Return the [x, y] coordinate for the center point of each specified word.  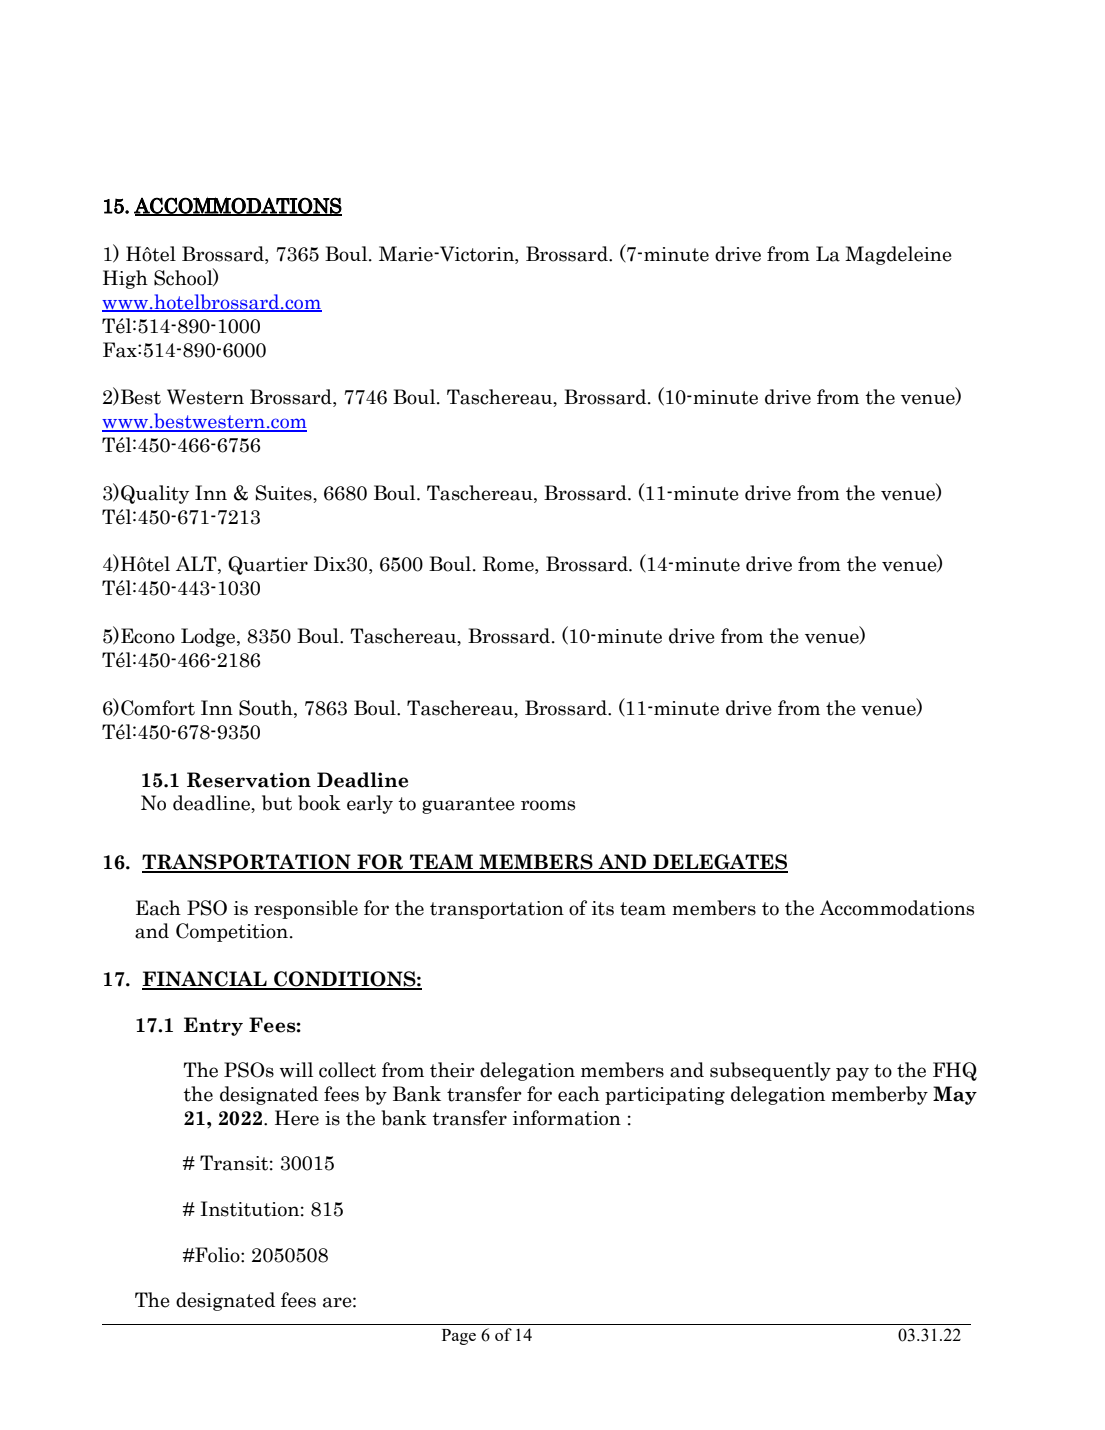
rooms [548, 805]
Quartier [268, 565]
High [125, 279]
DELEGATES [719, 863]
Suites [285, 494]
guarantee [468, 805]
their [452, 1070]
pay [852, 1074]
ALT [197, 565]
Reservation [249, 780]
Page [459, 1337]
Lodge [209, 637]
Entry [213, 1026]
